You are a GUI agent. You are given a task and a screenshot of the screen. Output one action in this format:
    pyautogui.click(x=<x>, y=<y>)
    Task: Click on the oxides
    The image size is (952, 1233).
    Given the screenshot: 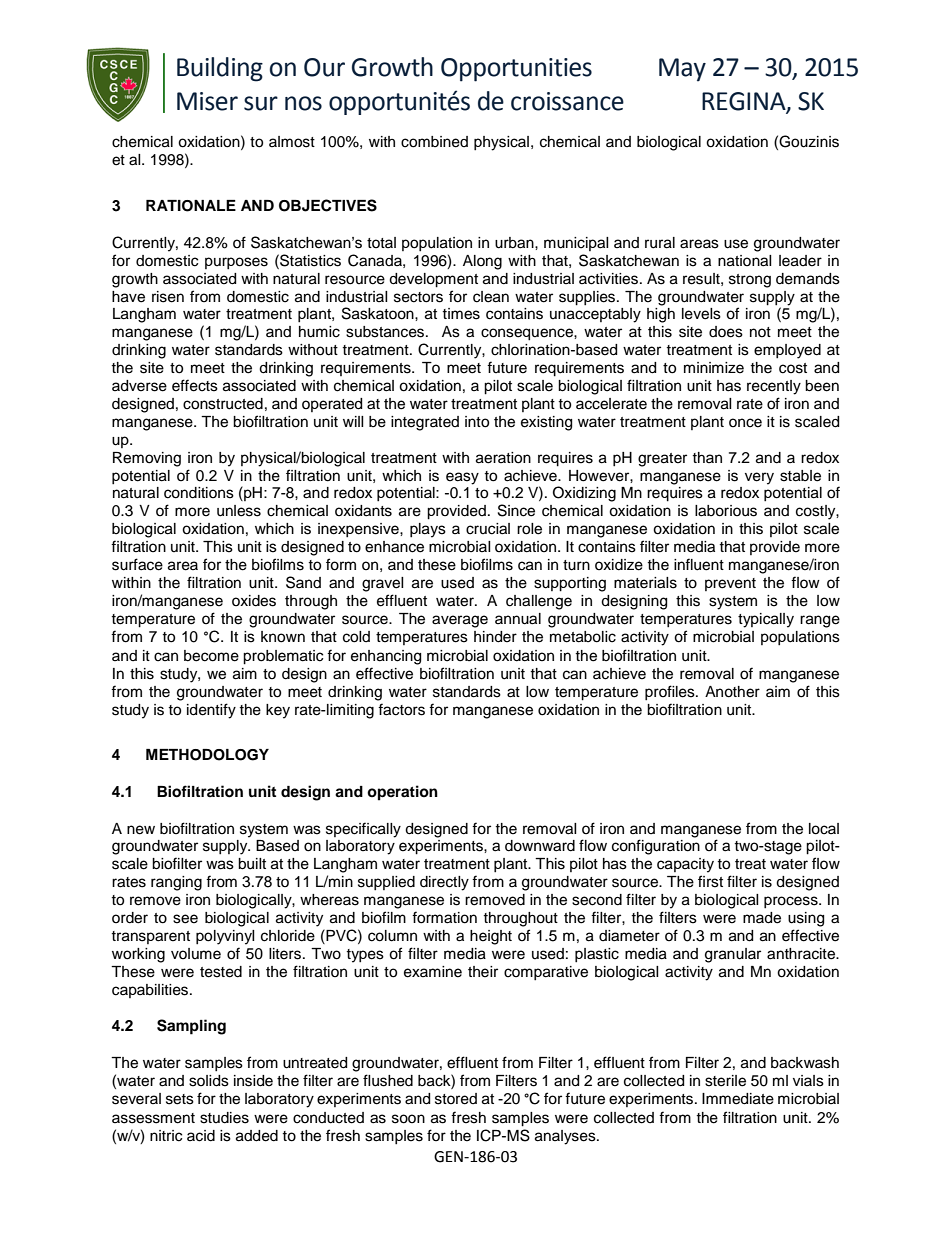 What is the action you would take?
    pyautogui.click(x=254, y=601)
